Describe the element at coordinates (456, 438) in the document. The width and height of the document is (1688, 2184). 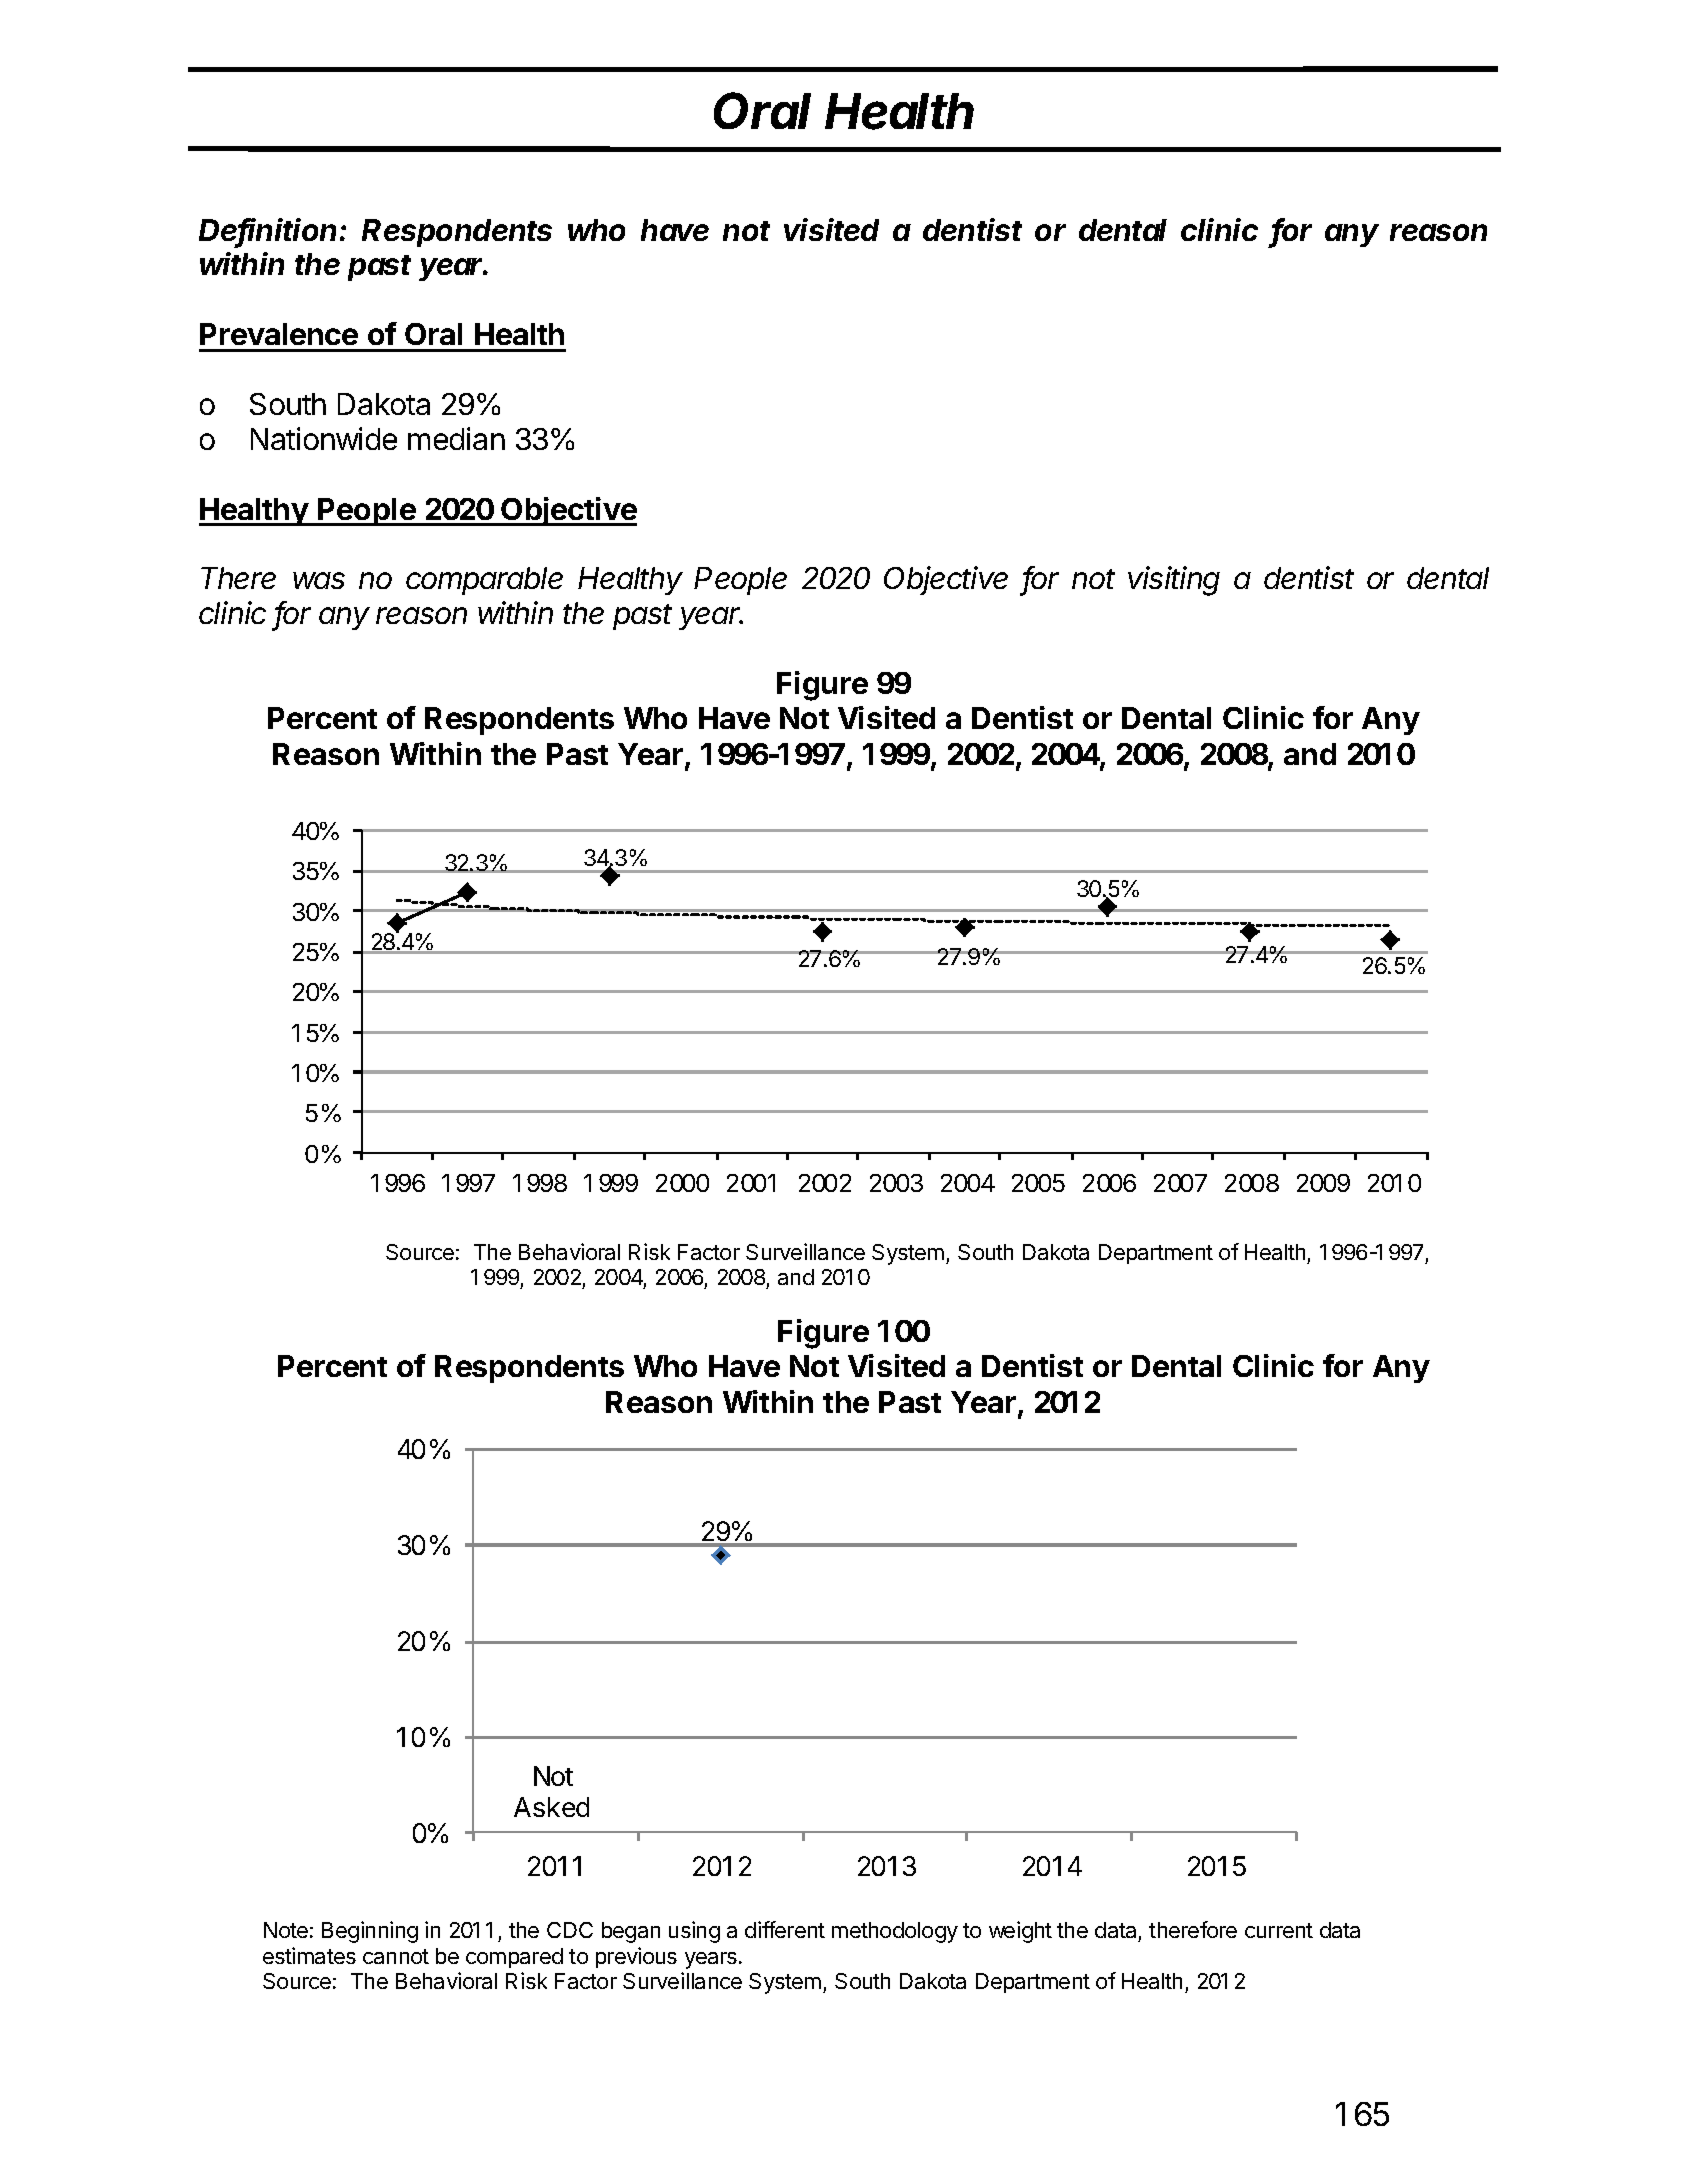
I see `median` at that location.
